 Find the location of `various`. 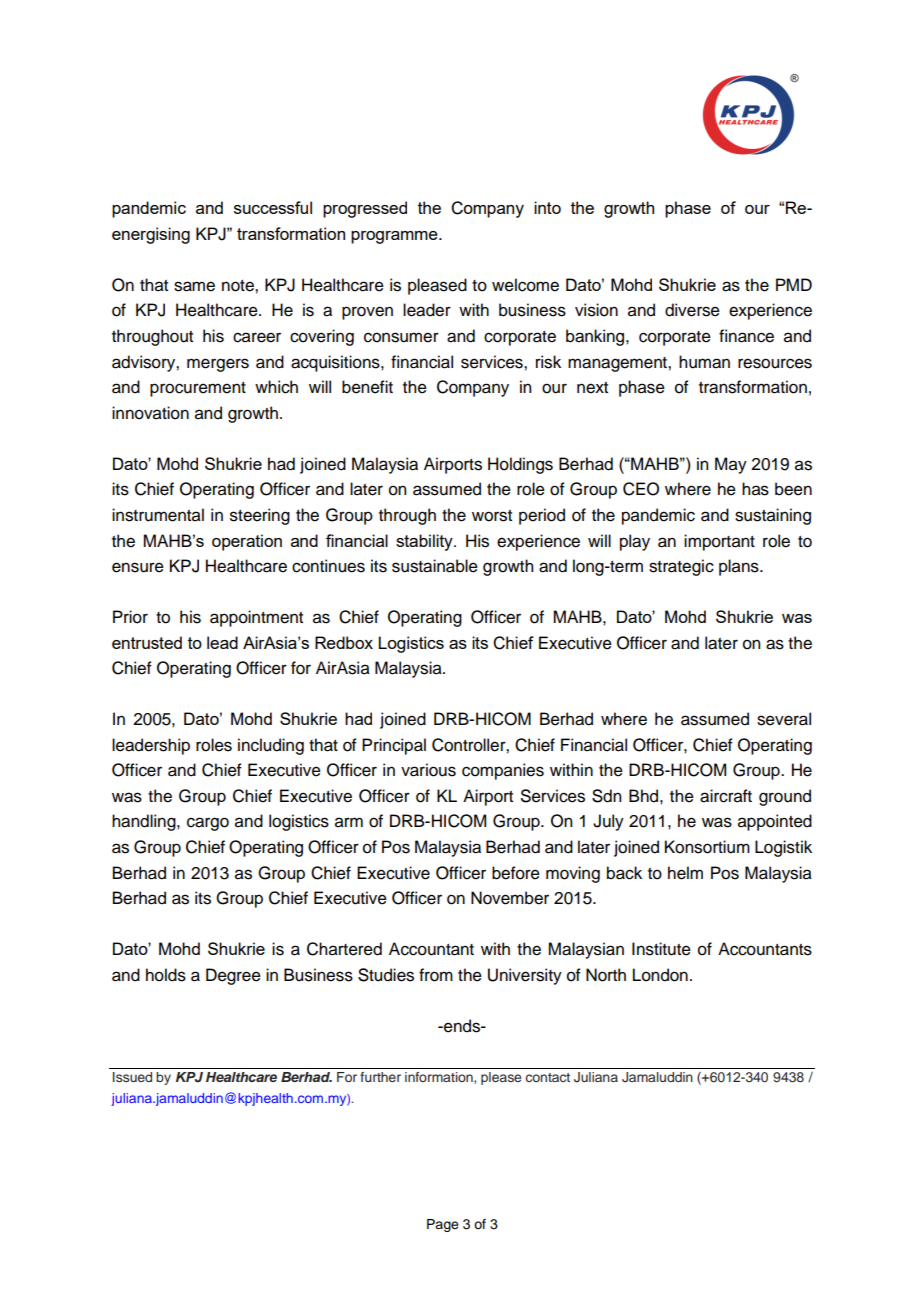

various is located at coordinates (428, 770).
